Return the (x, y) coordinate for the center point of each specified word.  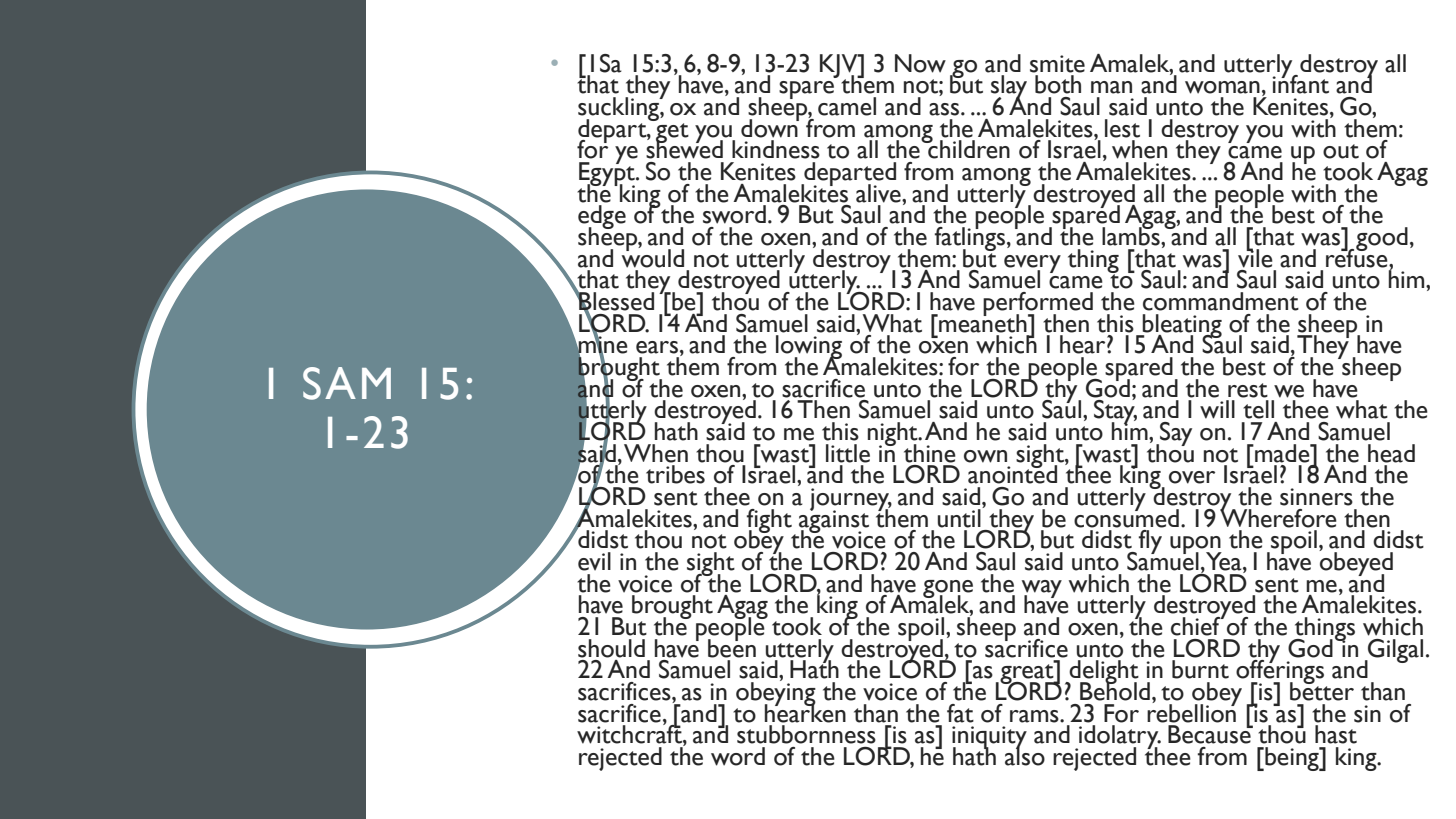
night (894, 435)
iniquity (989, 739)
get (671, 132)
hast (1336, 734)
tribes (675, 474)
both (1058, 84)
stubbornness (806, 734)
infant (1300, 83)
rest (1248, 390)
